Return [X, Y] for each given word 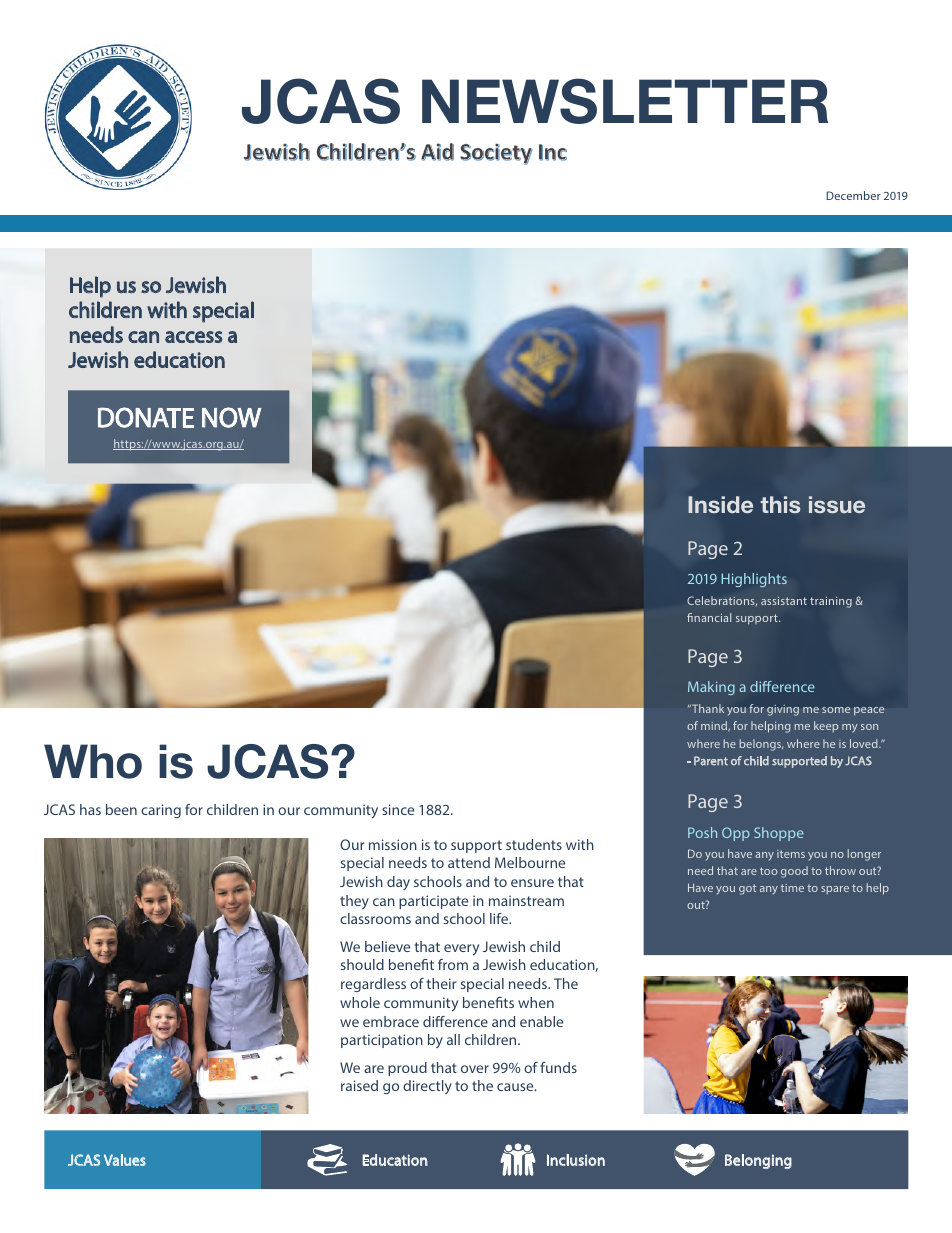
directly [427, 1087]
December [853, 195]
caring [161, 811]
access [194, 337]
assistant [784, 601]
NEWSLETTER [625, 101]
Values [125, 1160]
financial [709, 617]
